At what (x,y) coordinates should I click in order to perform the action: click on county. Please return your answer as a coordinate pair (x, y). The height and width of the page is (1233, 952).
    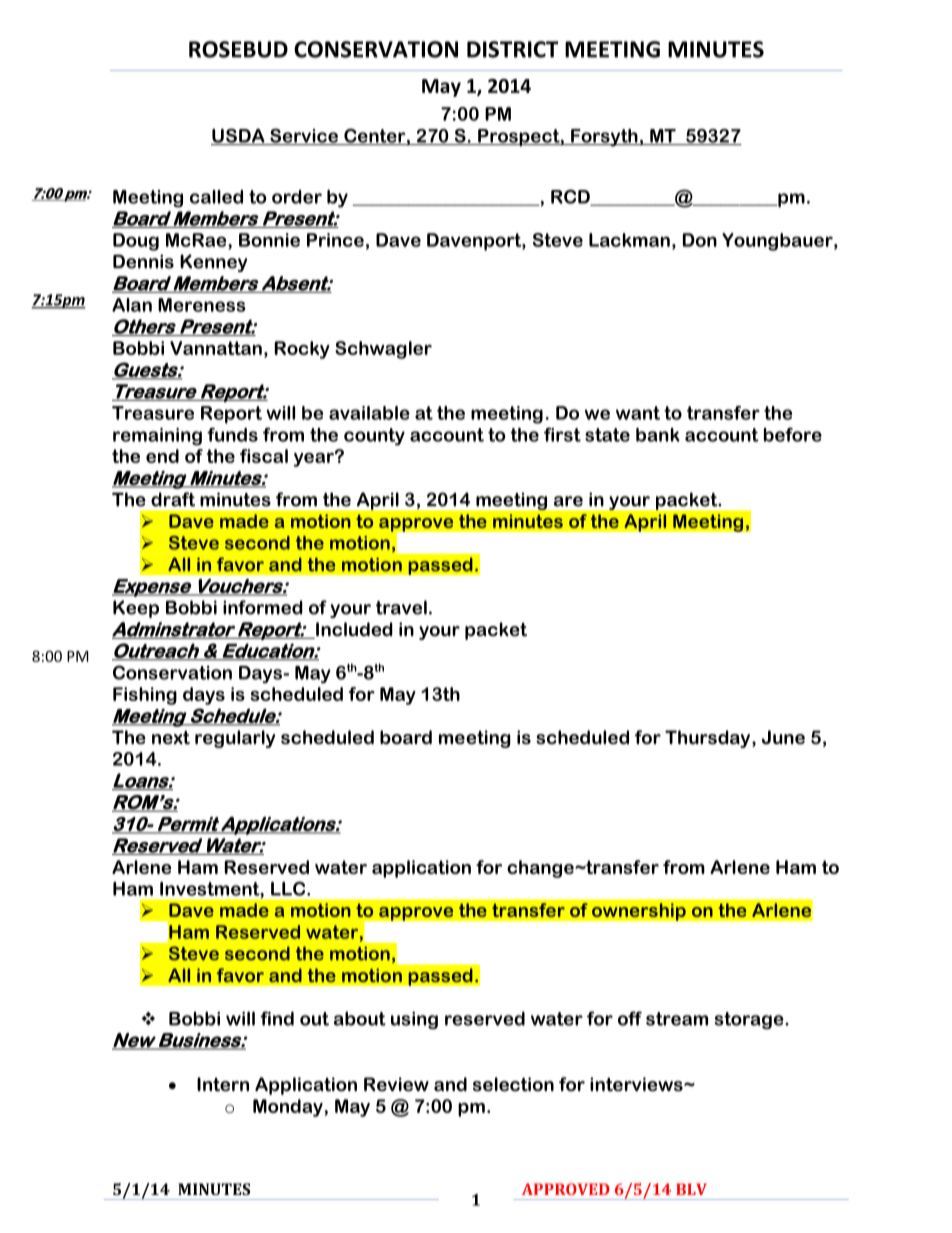
    Looking at the image, I should click on (374, 437).
